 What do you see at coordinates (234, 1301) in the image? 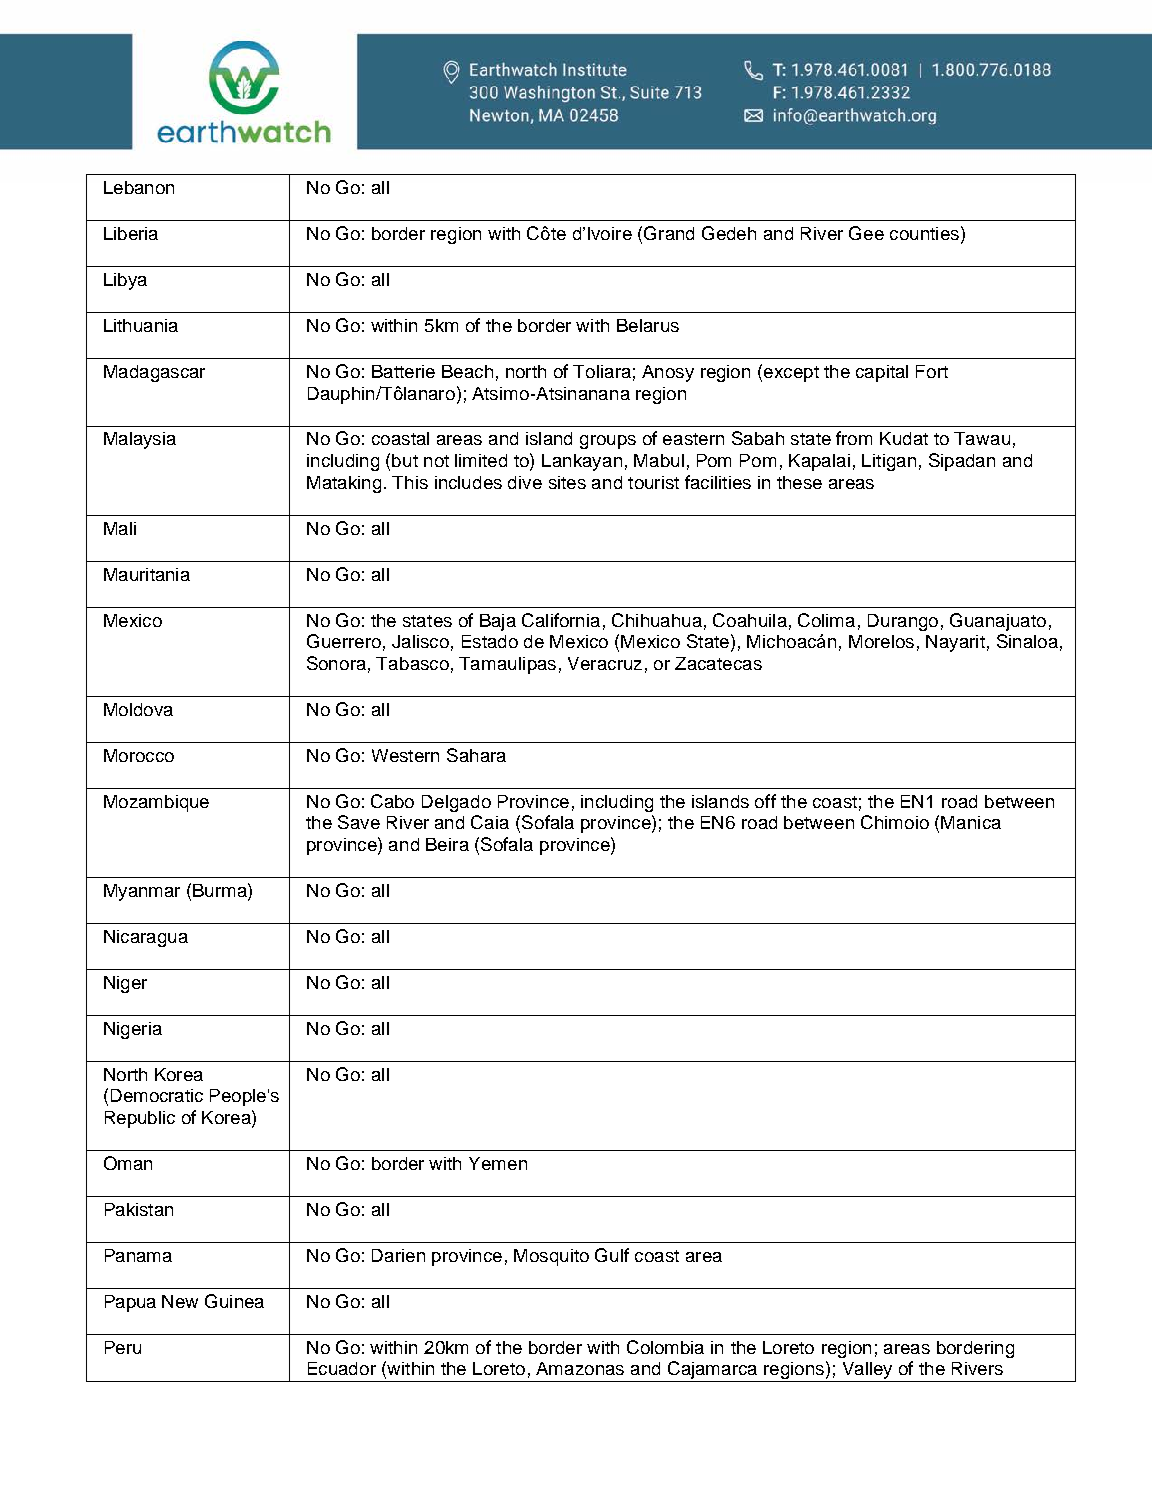
I see `Guinea` at bounding box center [234, 1301].
